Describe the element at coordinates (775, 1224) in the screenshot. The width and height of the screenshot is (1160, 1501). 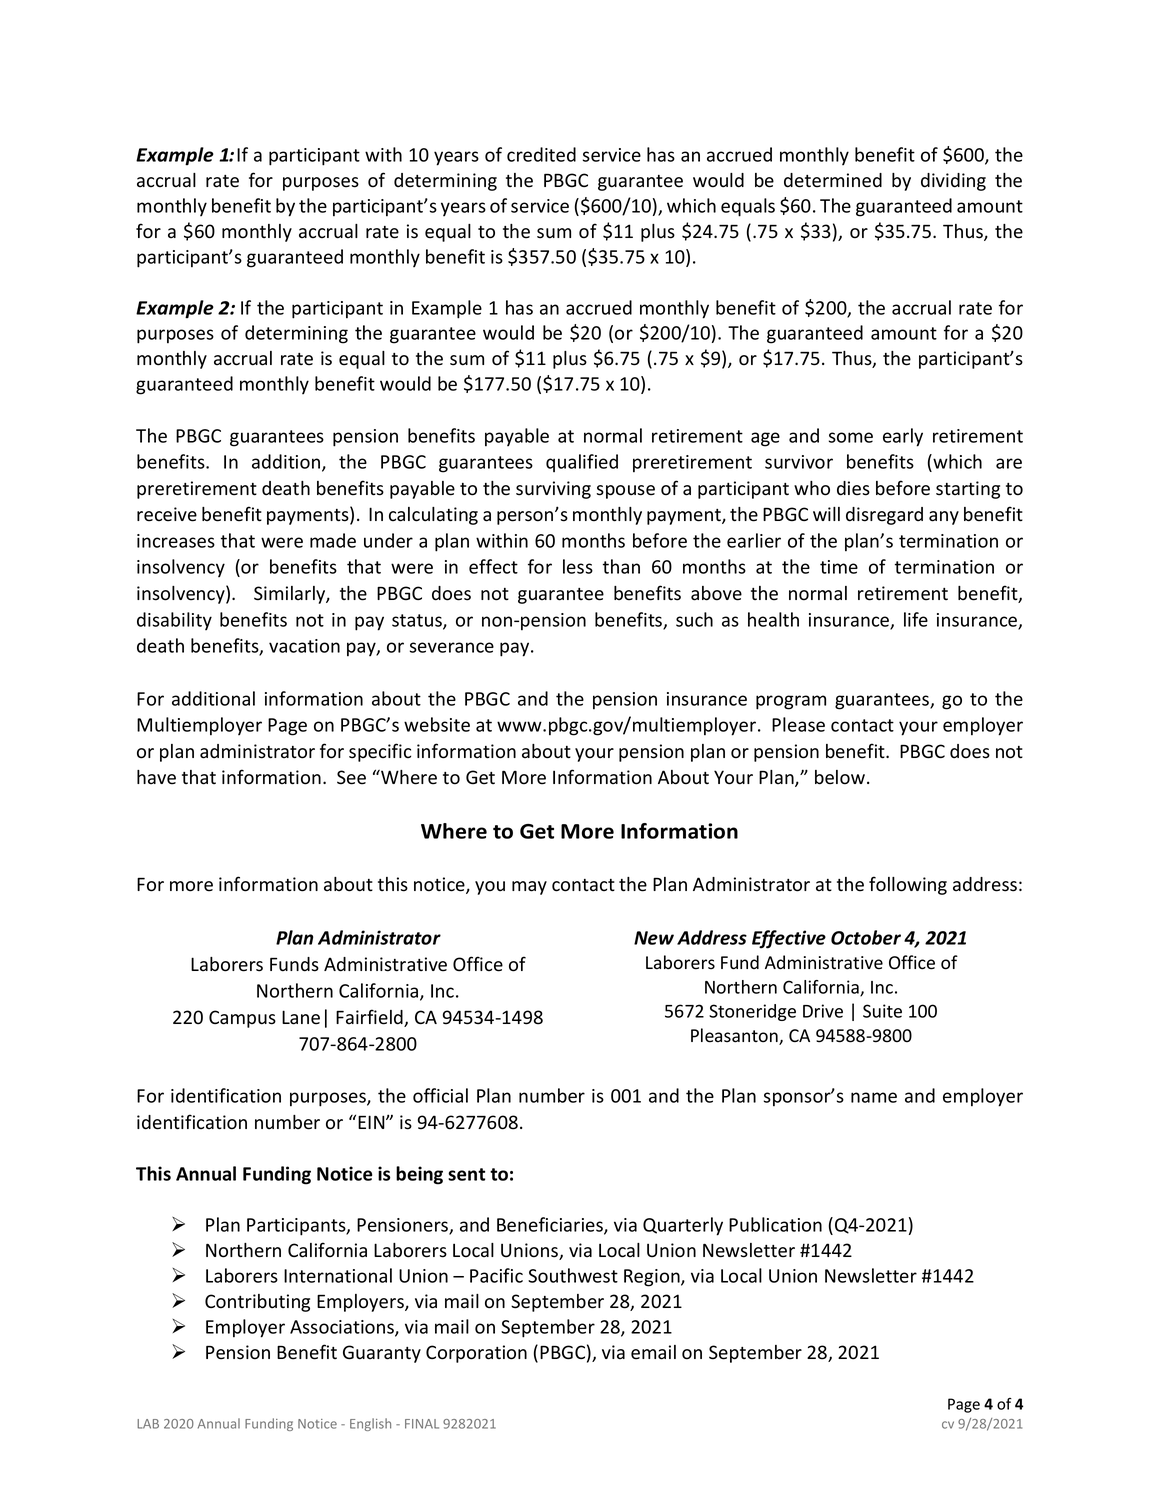
I see `Publication` at that location.
